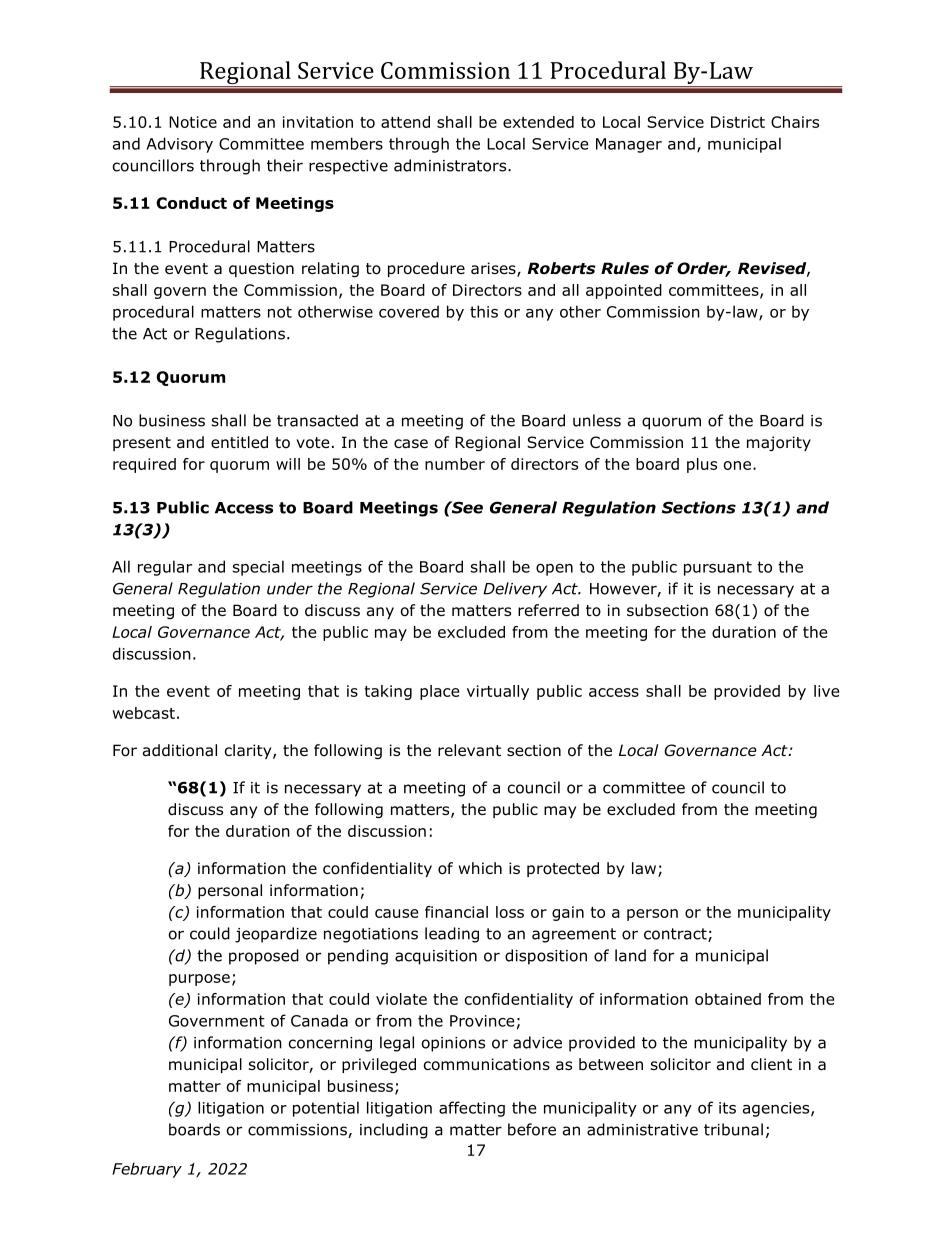 The height and width of the screenshot is (1233, 952). What do you see at coordinates (276, 935) in the screenshot?
I see `jeopardize` at bounding box center [276, 935].
